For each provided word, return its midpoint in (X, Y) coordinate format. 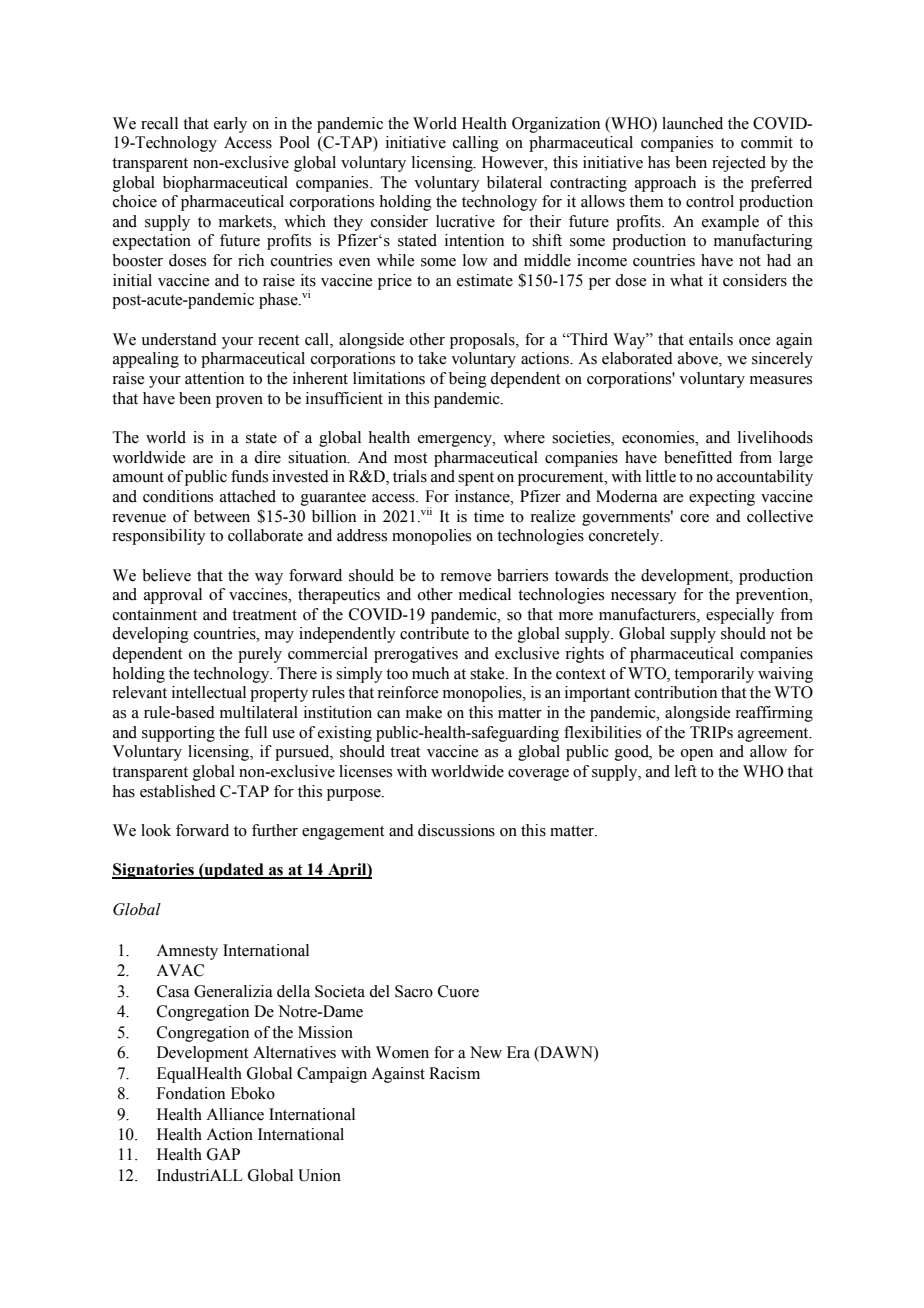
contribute (434, 633)
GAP (223, 1154)
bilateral (514, 182)
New (486, 1052)
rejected (739, 164)
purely (260, 655)
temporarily (714, 675)
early (230, 125)
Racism (454, 1073)
